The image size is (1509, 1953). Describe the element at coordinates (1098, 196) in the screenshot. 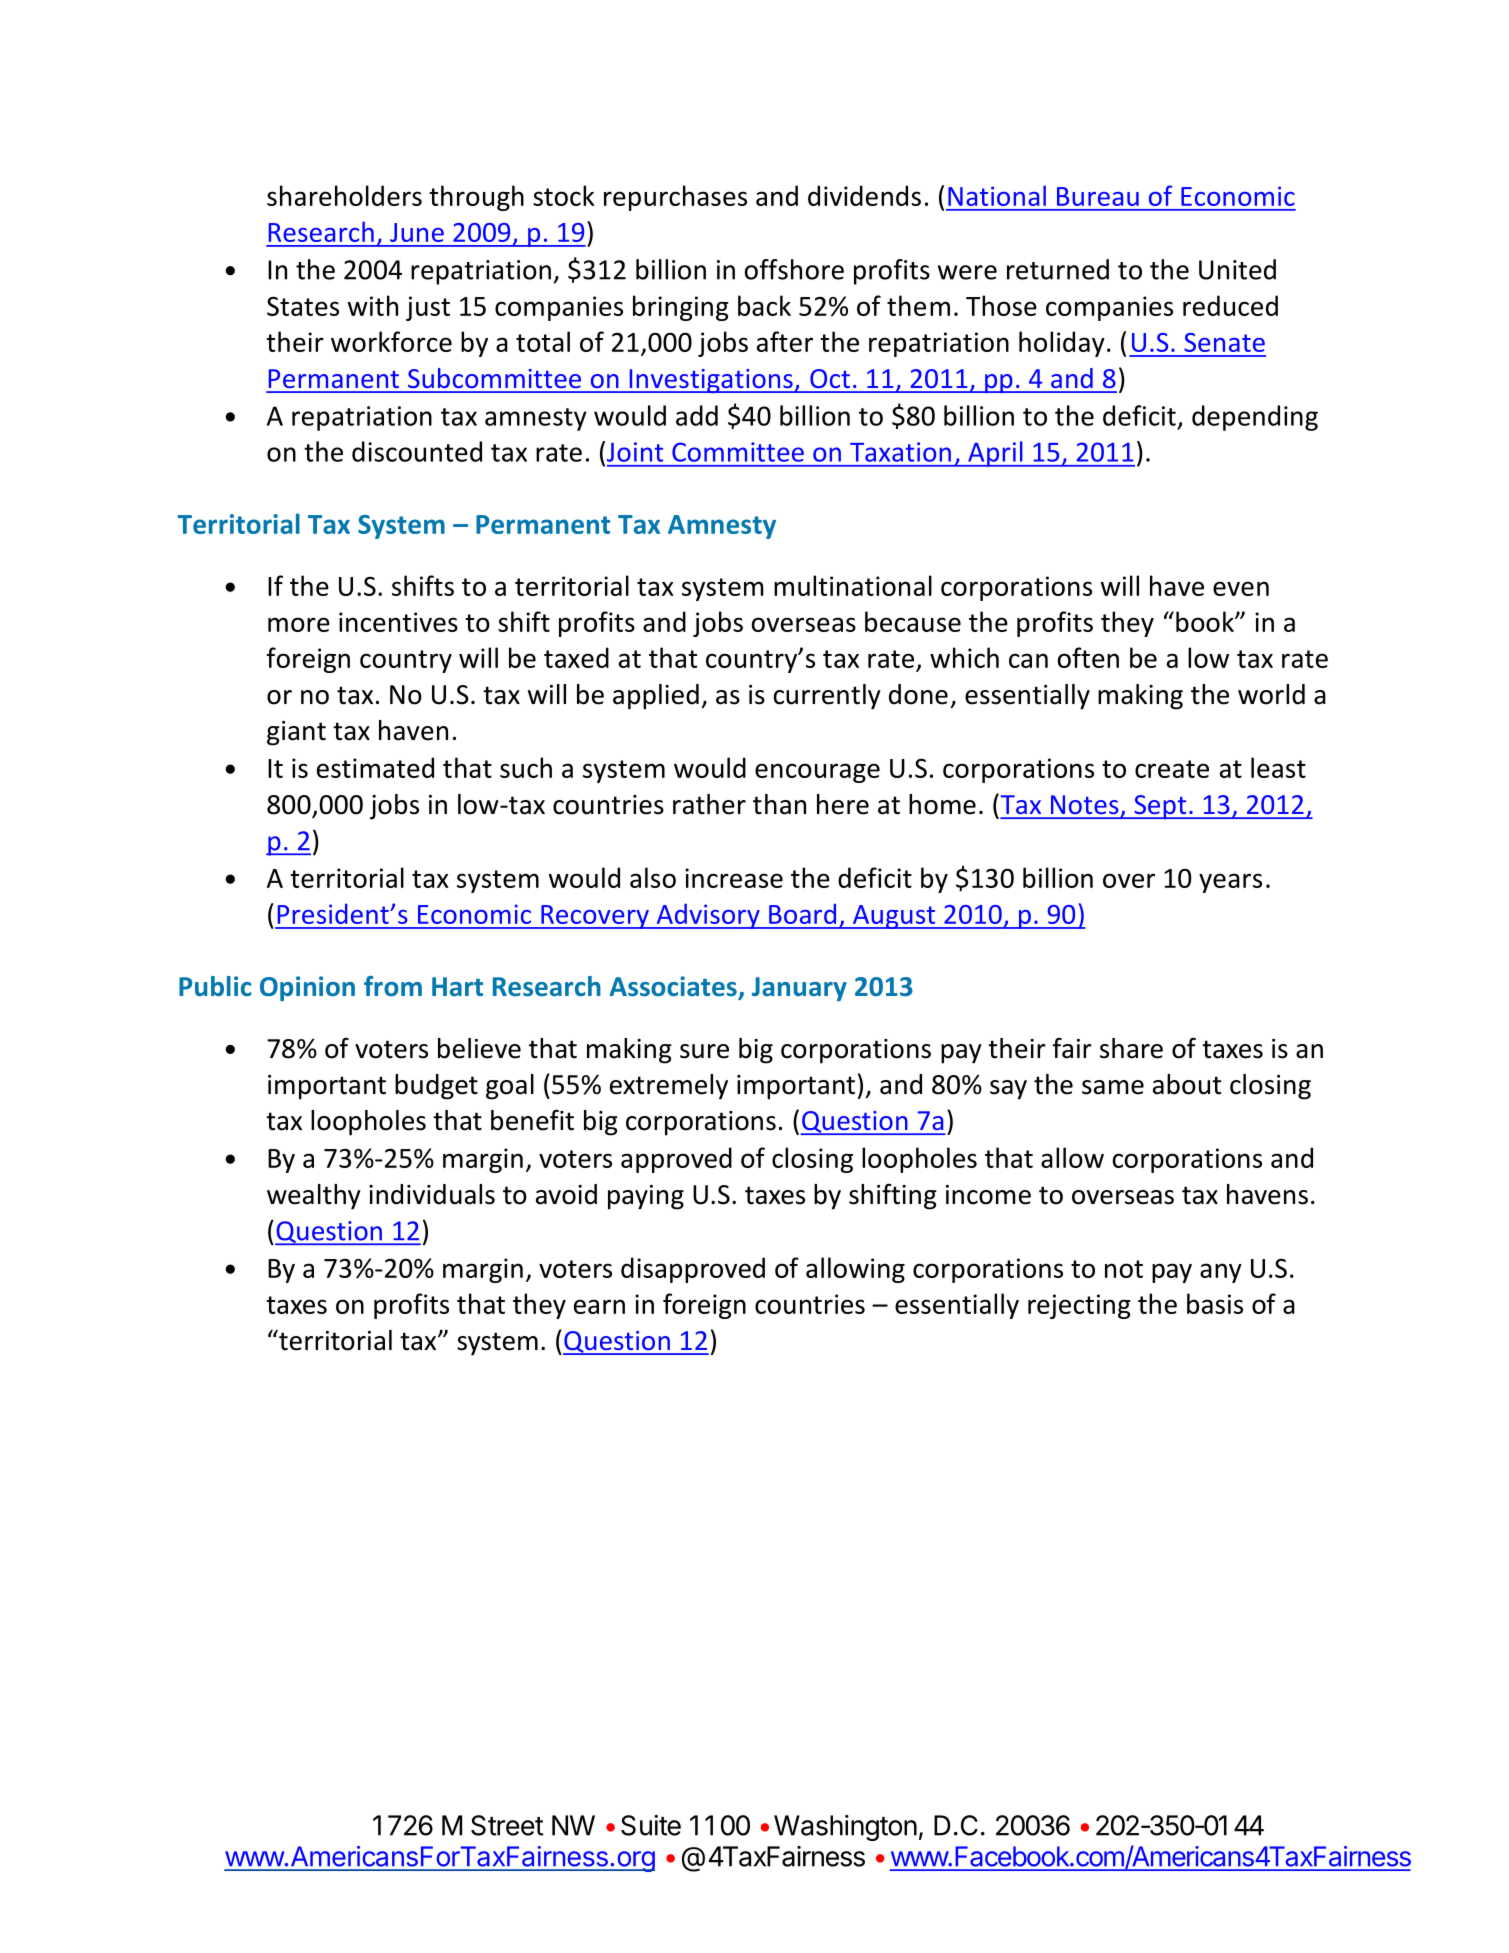

I see `Bureau` at that location.
